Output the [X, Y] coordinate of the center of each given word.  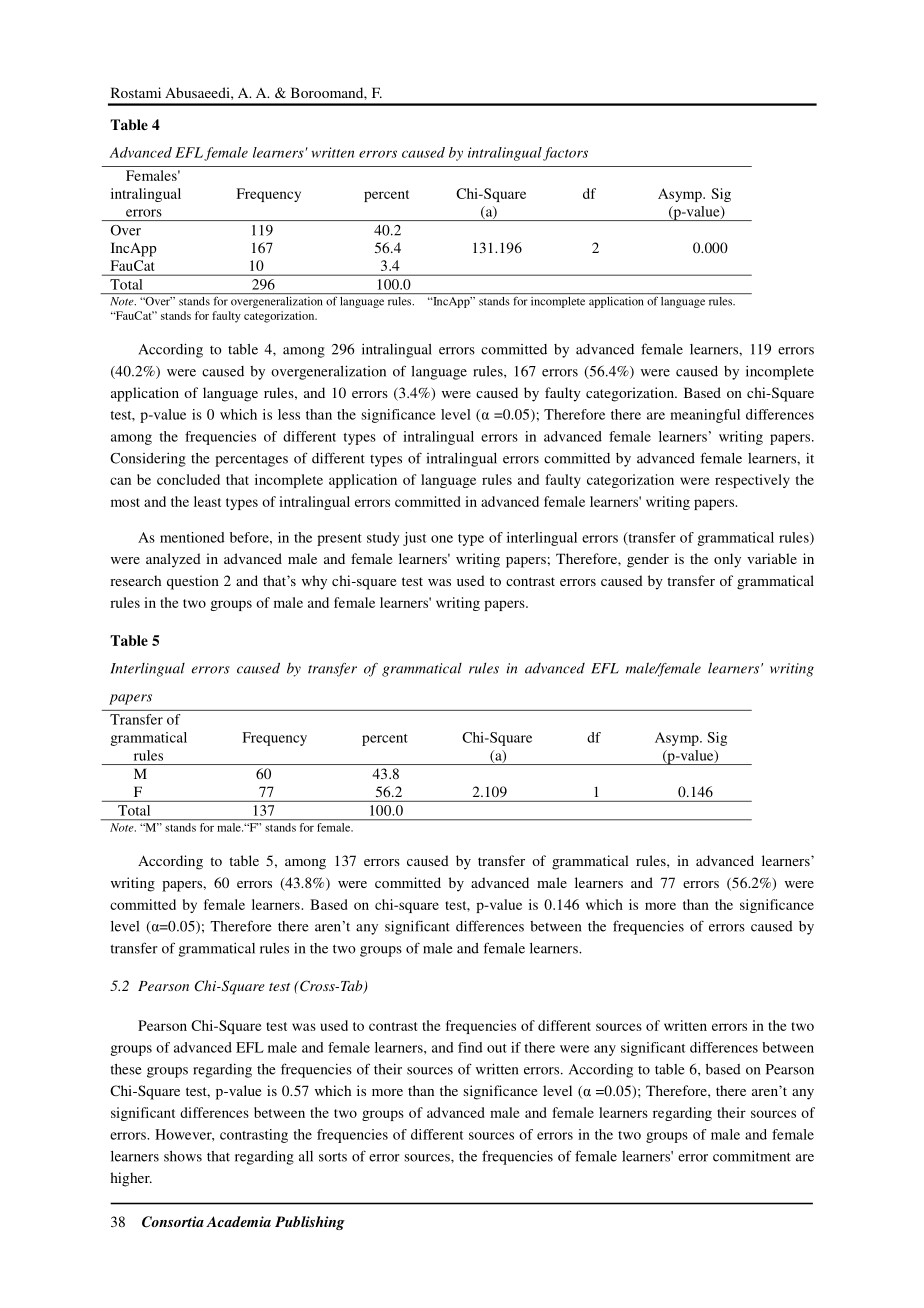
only [727, 560]
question [193, 582]
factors [565, 154]
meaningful [705, 416]
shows [183, 1156]
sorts [333, 1157]
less [289, 414]
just [414, 539]
